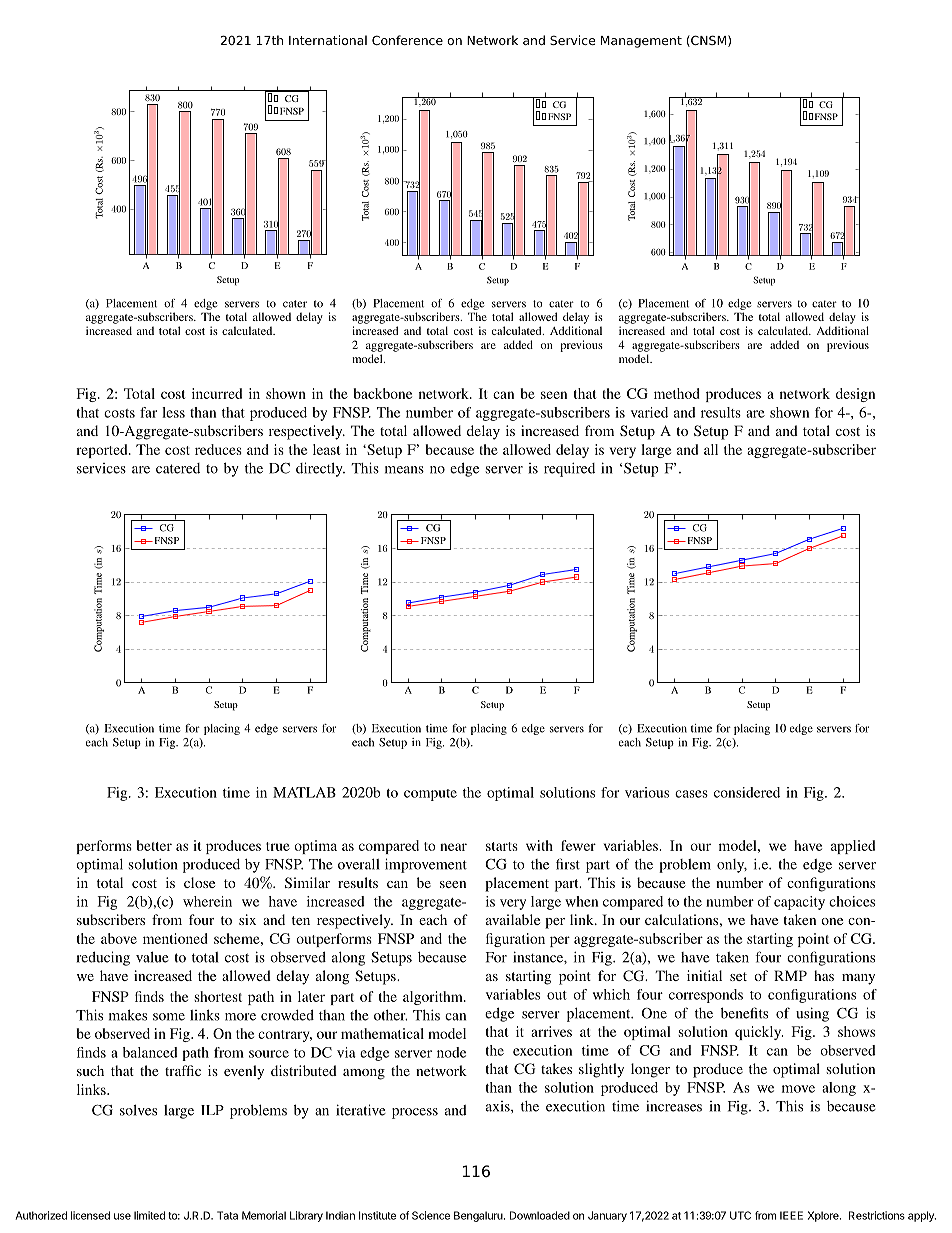  Describe the element at coordinates (479, 1216) in the screenshot. I see `Bengaluru` at that location.
